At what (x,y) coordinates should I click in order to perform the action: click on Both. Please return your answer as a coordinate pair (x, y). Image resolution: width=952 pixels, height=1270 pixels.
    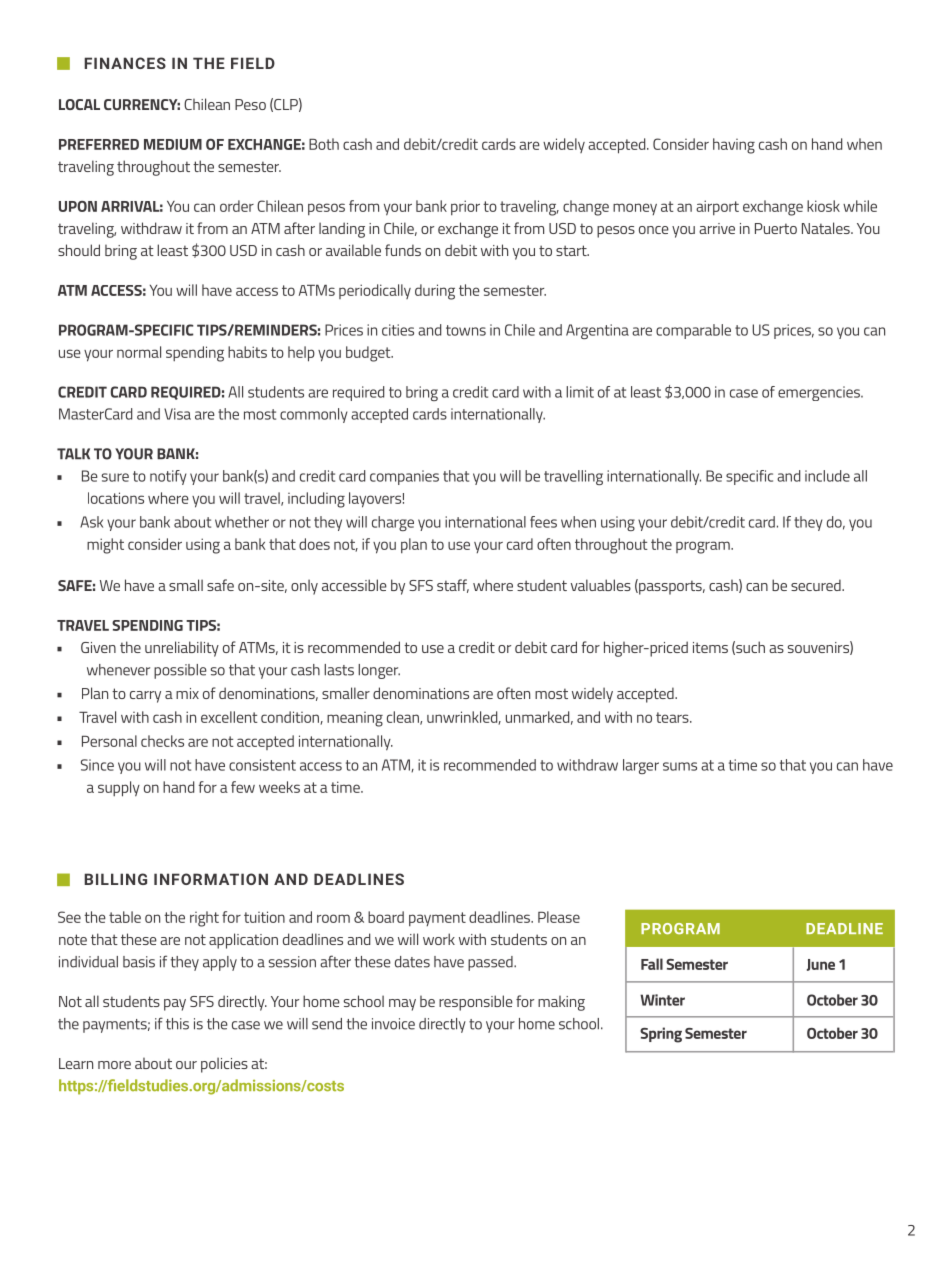
    Looking at the image, I should click on (324, 144).
